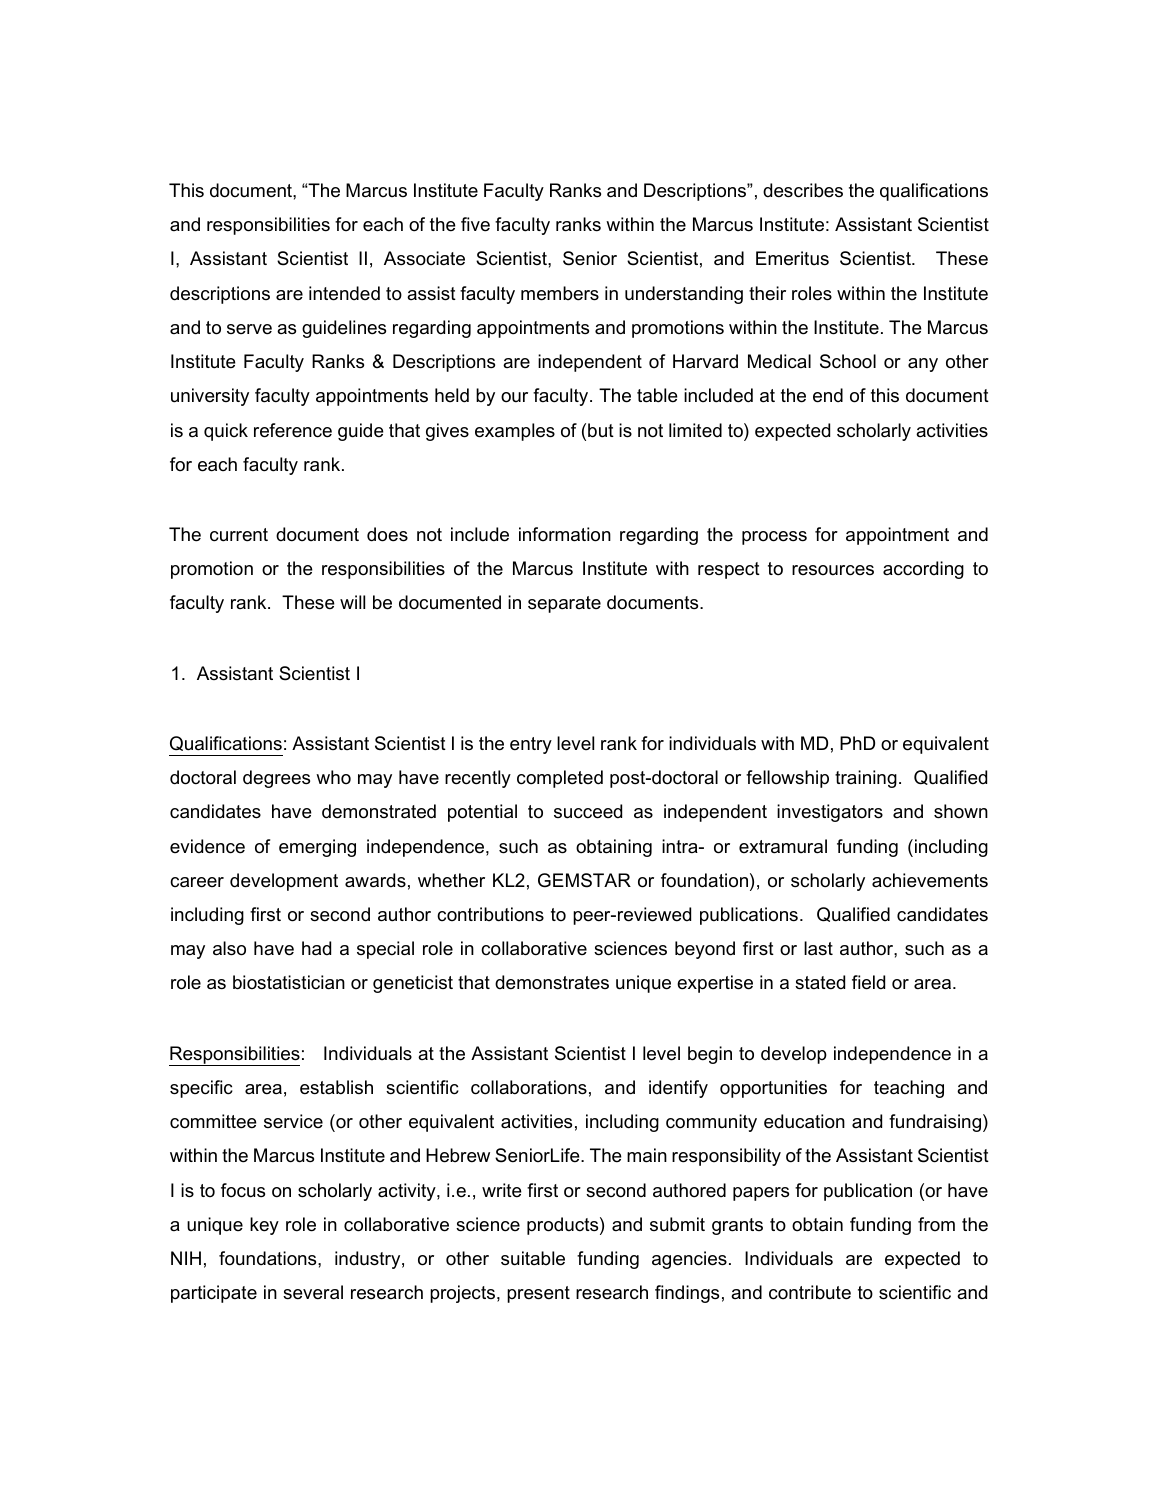 The height and width of the image is (1500, 1159). I want to click on intended, so click(344, 293).
